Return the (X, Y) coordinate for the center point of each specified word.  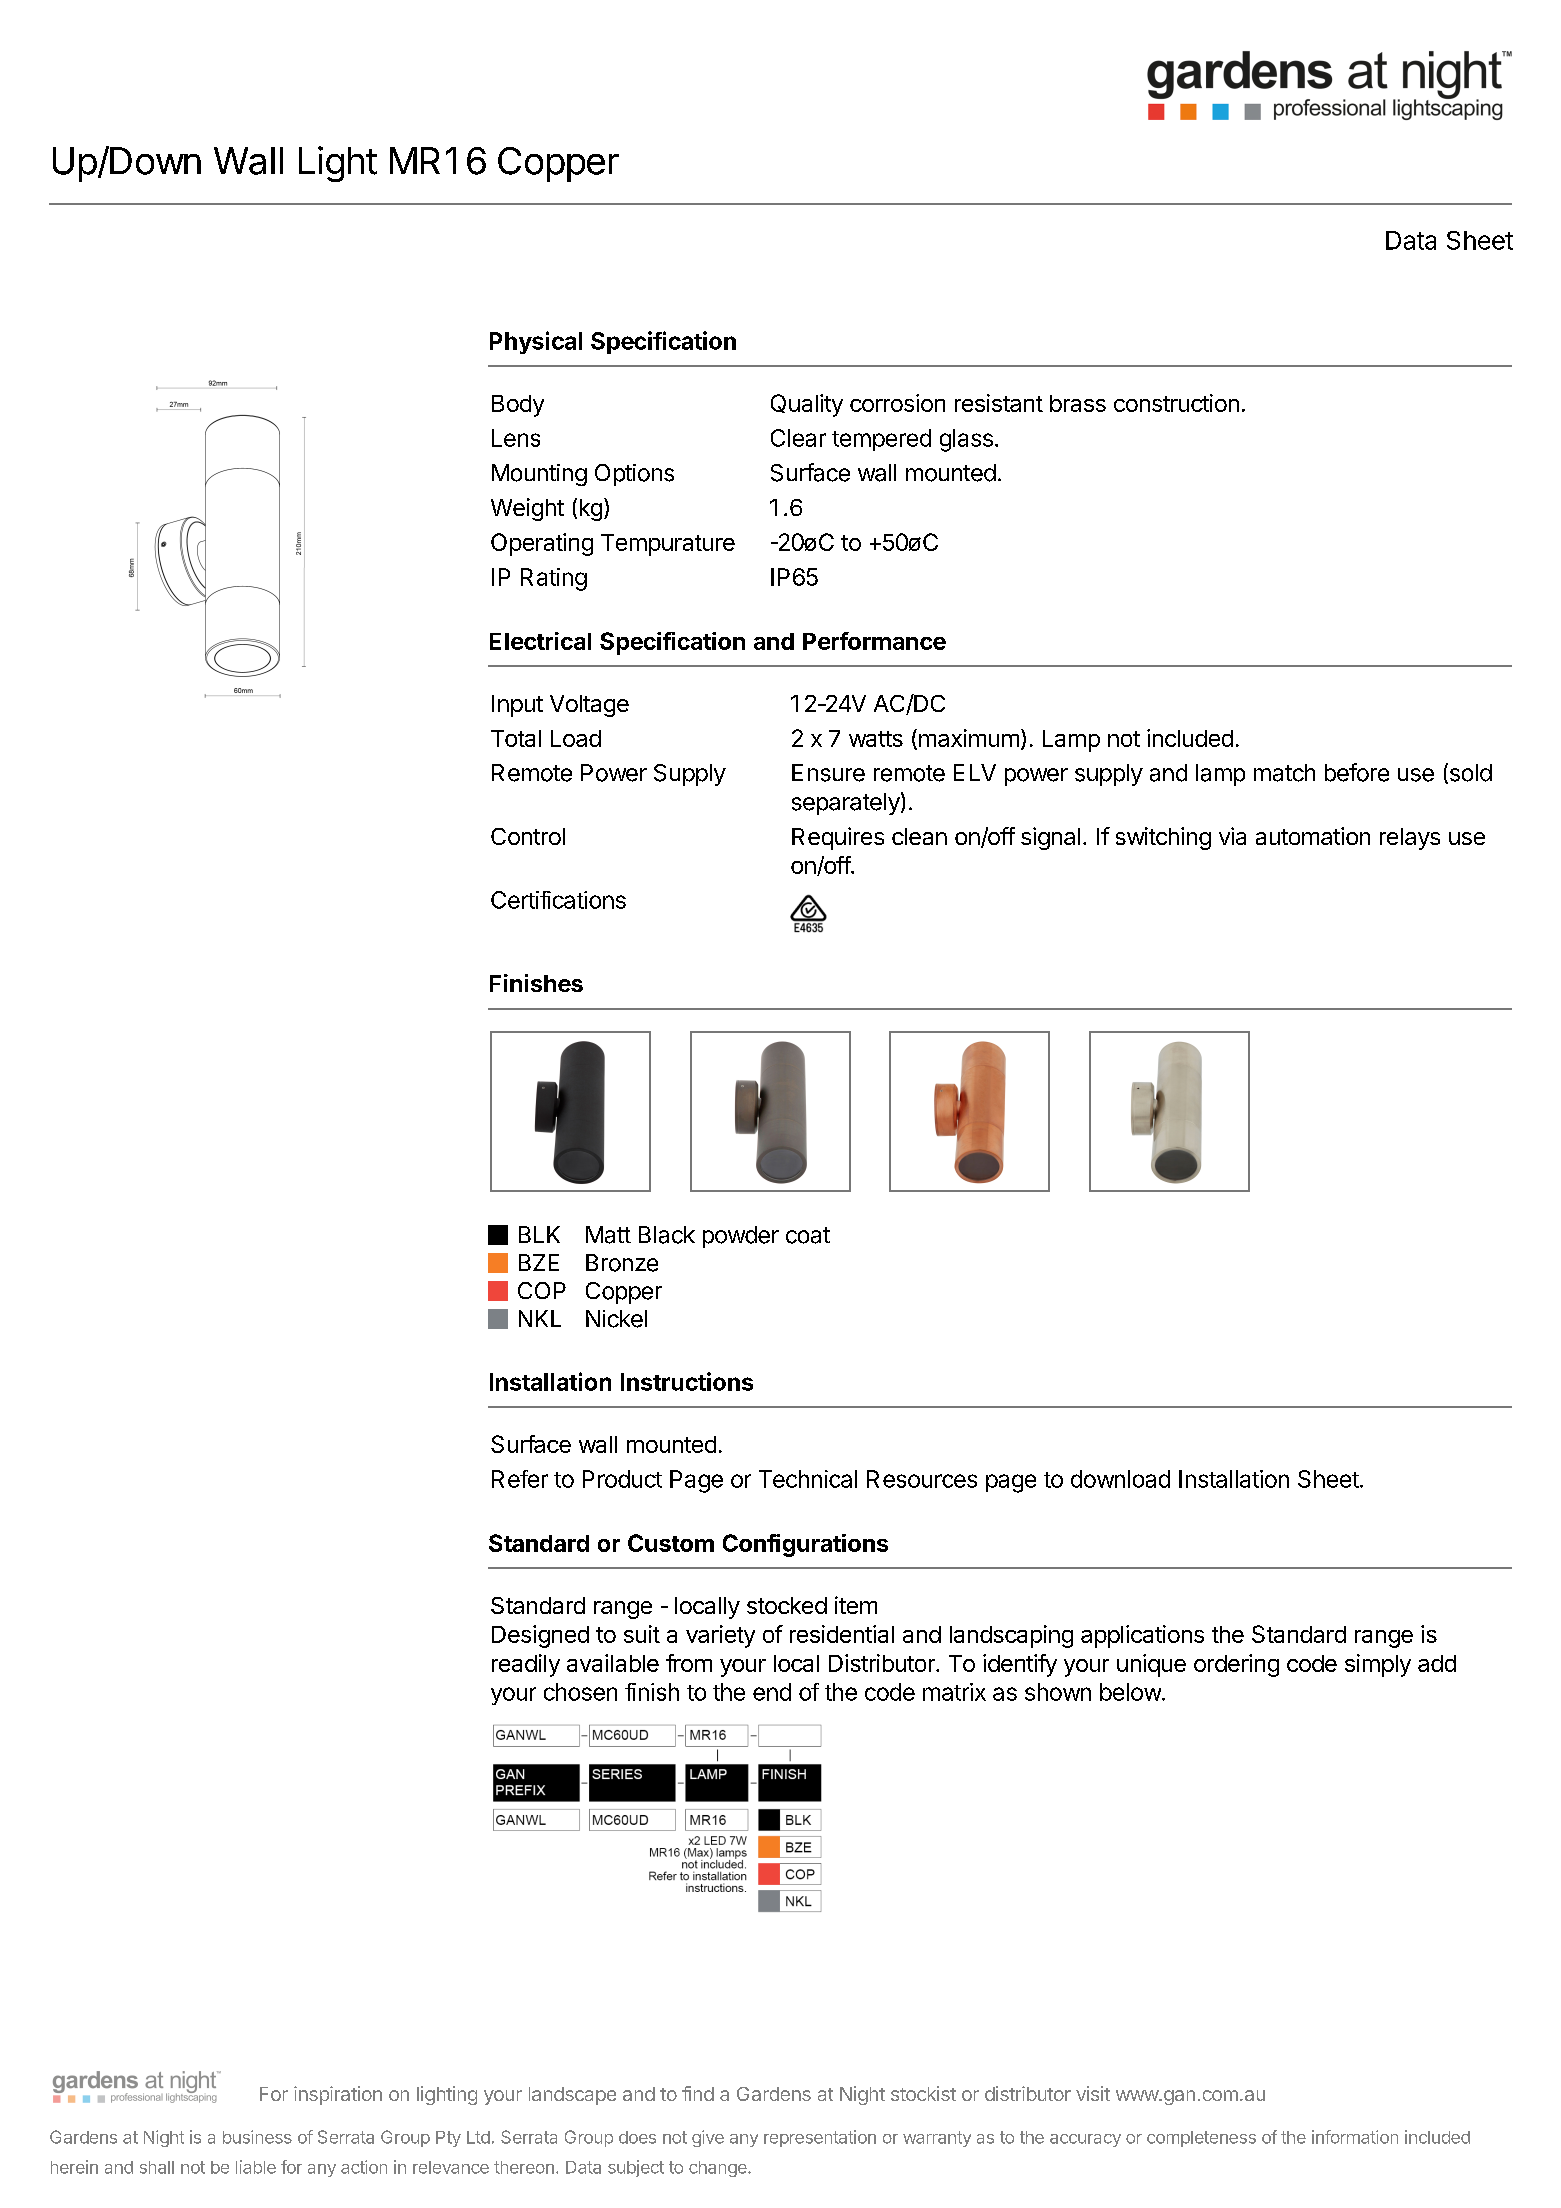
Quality (807, 405)
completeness (1201, 2139)
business (257, 2137)
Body (518, 406)
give (708, 2138)
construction (1176, 403)
